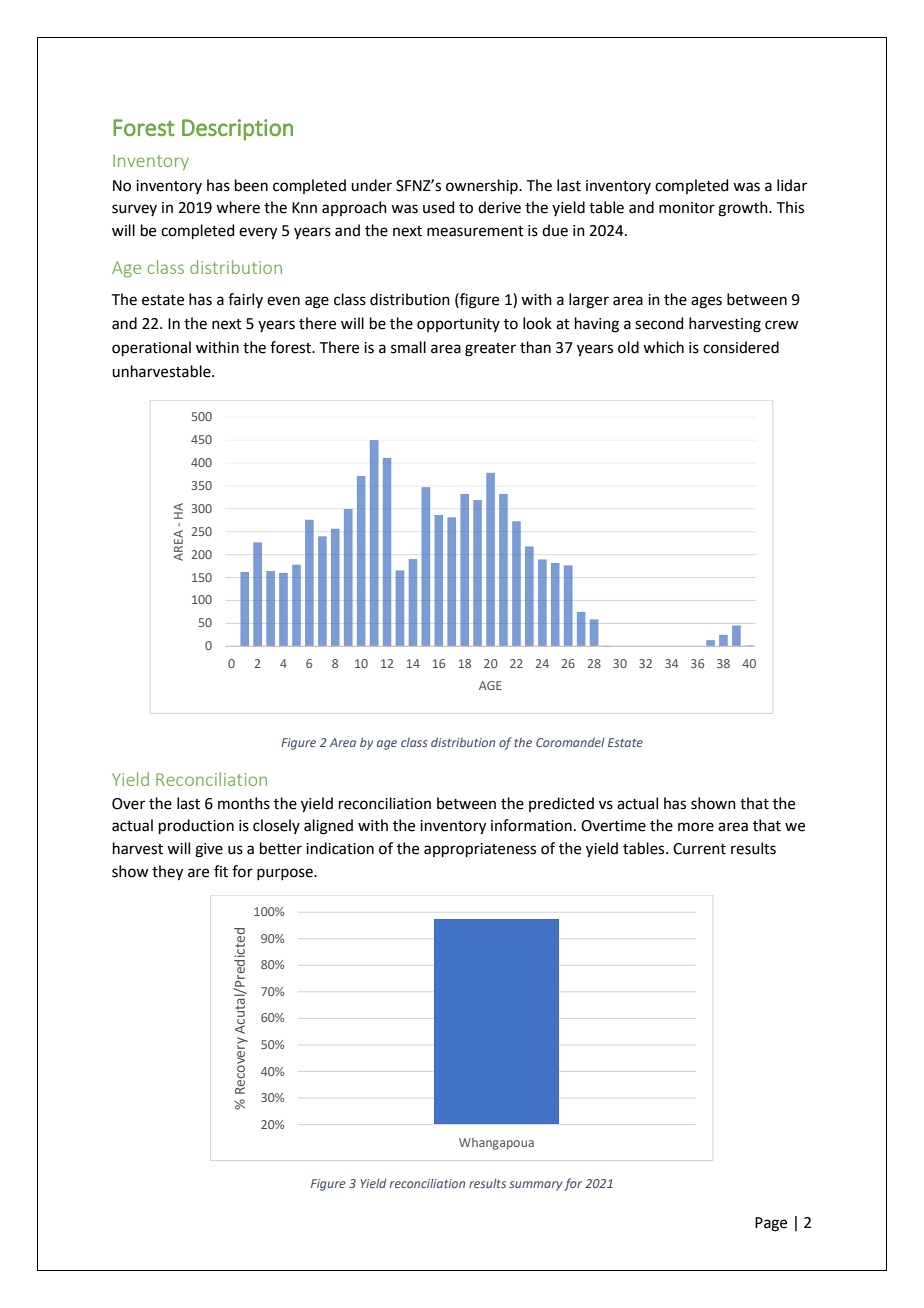  What do you see at coordinates (237, 130) in the document?
I see `Description` at bounding box center [237, 130].
